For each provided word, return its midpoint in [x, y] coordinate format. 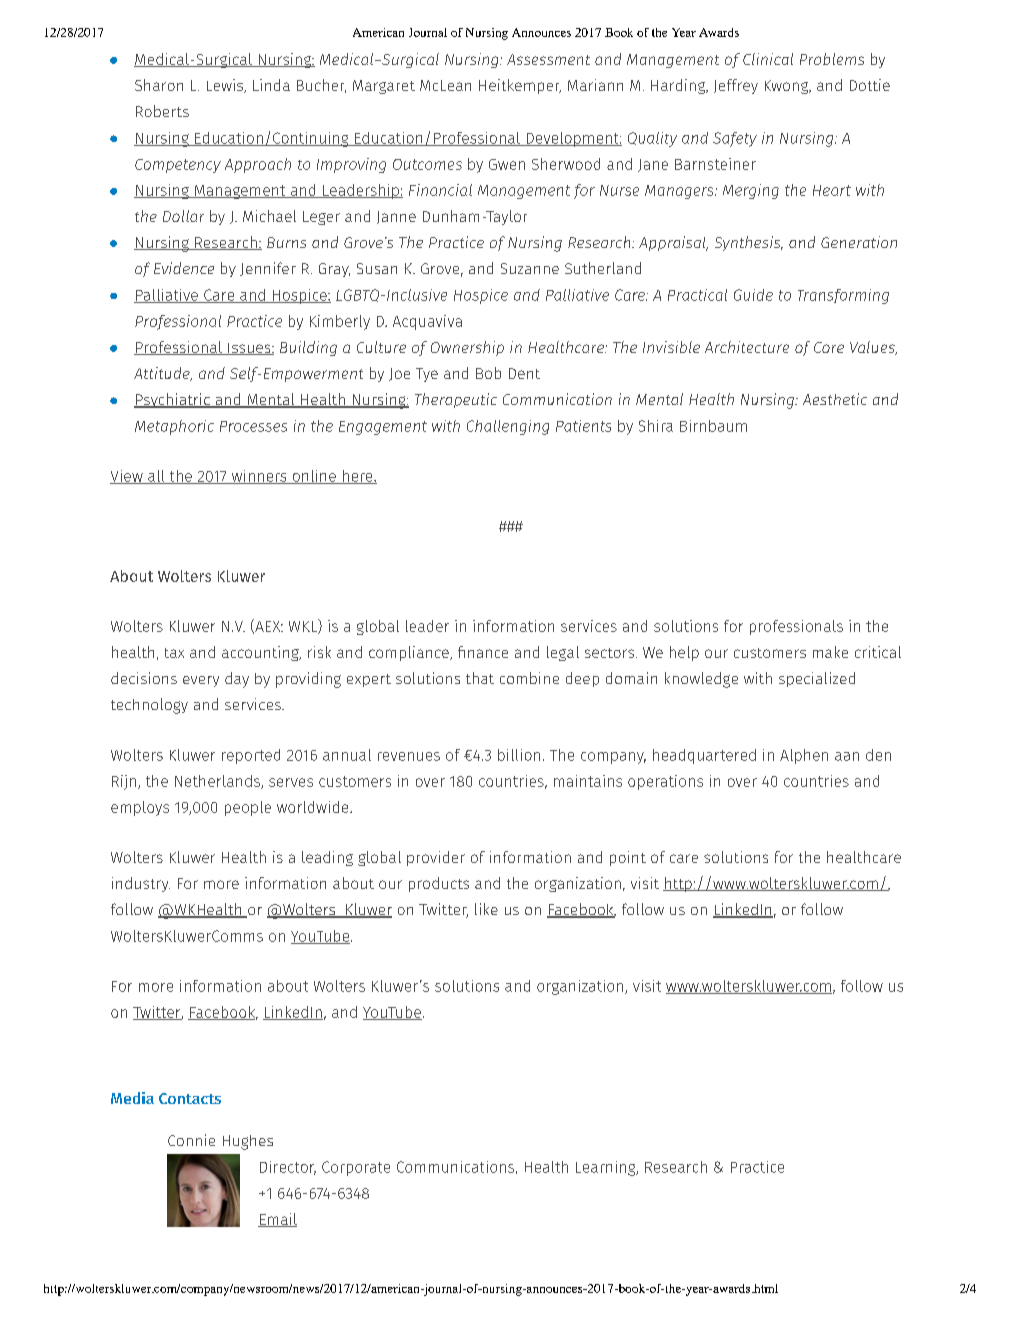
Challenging [508, 427]
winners [259, 477]
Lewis [226, 86]
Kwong [788, 87]
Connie [191, 1140]
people [248, 808]
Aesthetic [835, 399]
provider [436, 858]
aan [847, 756]
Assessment [548, 59]
